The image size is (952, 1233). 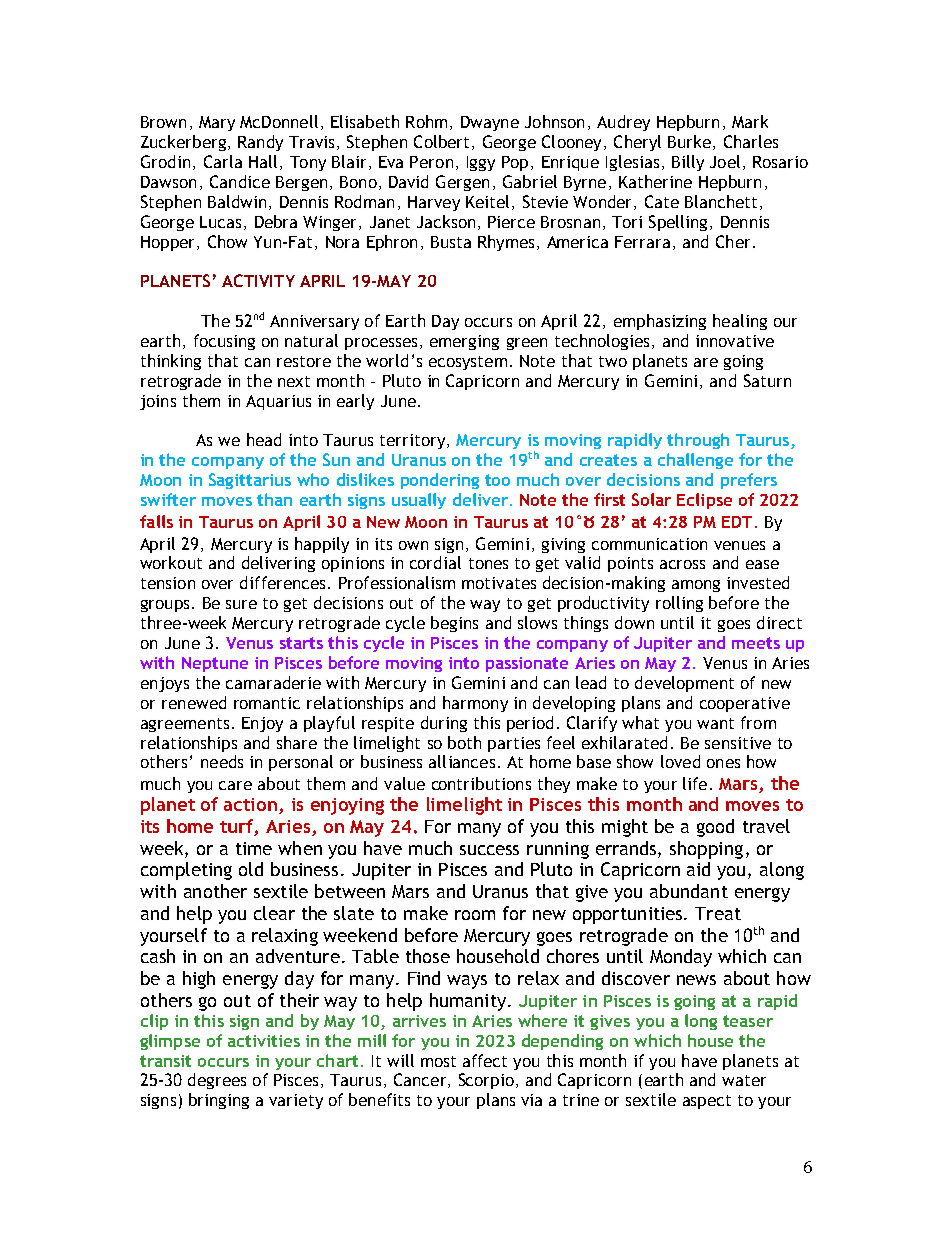 What do you see at coordinates (489, 850) in the screenshot?
I see `success` at bounding box center [489, 850].
